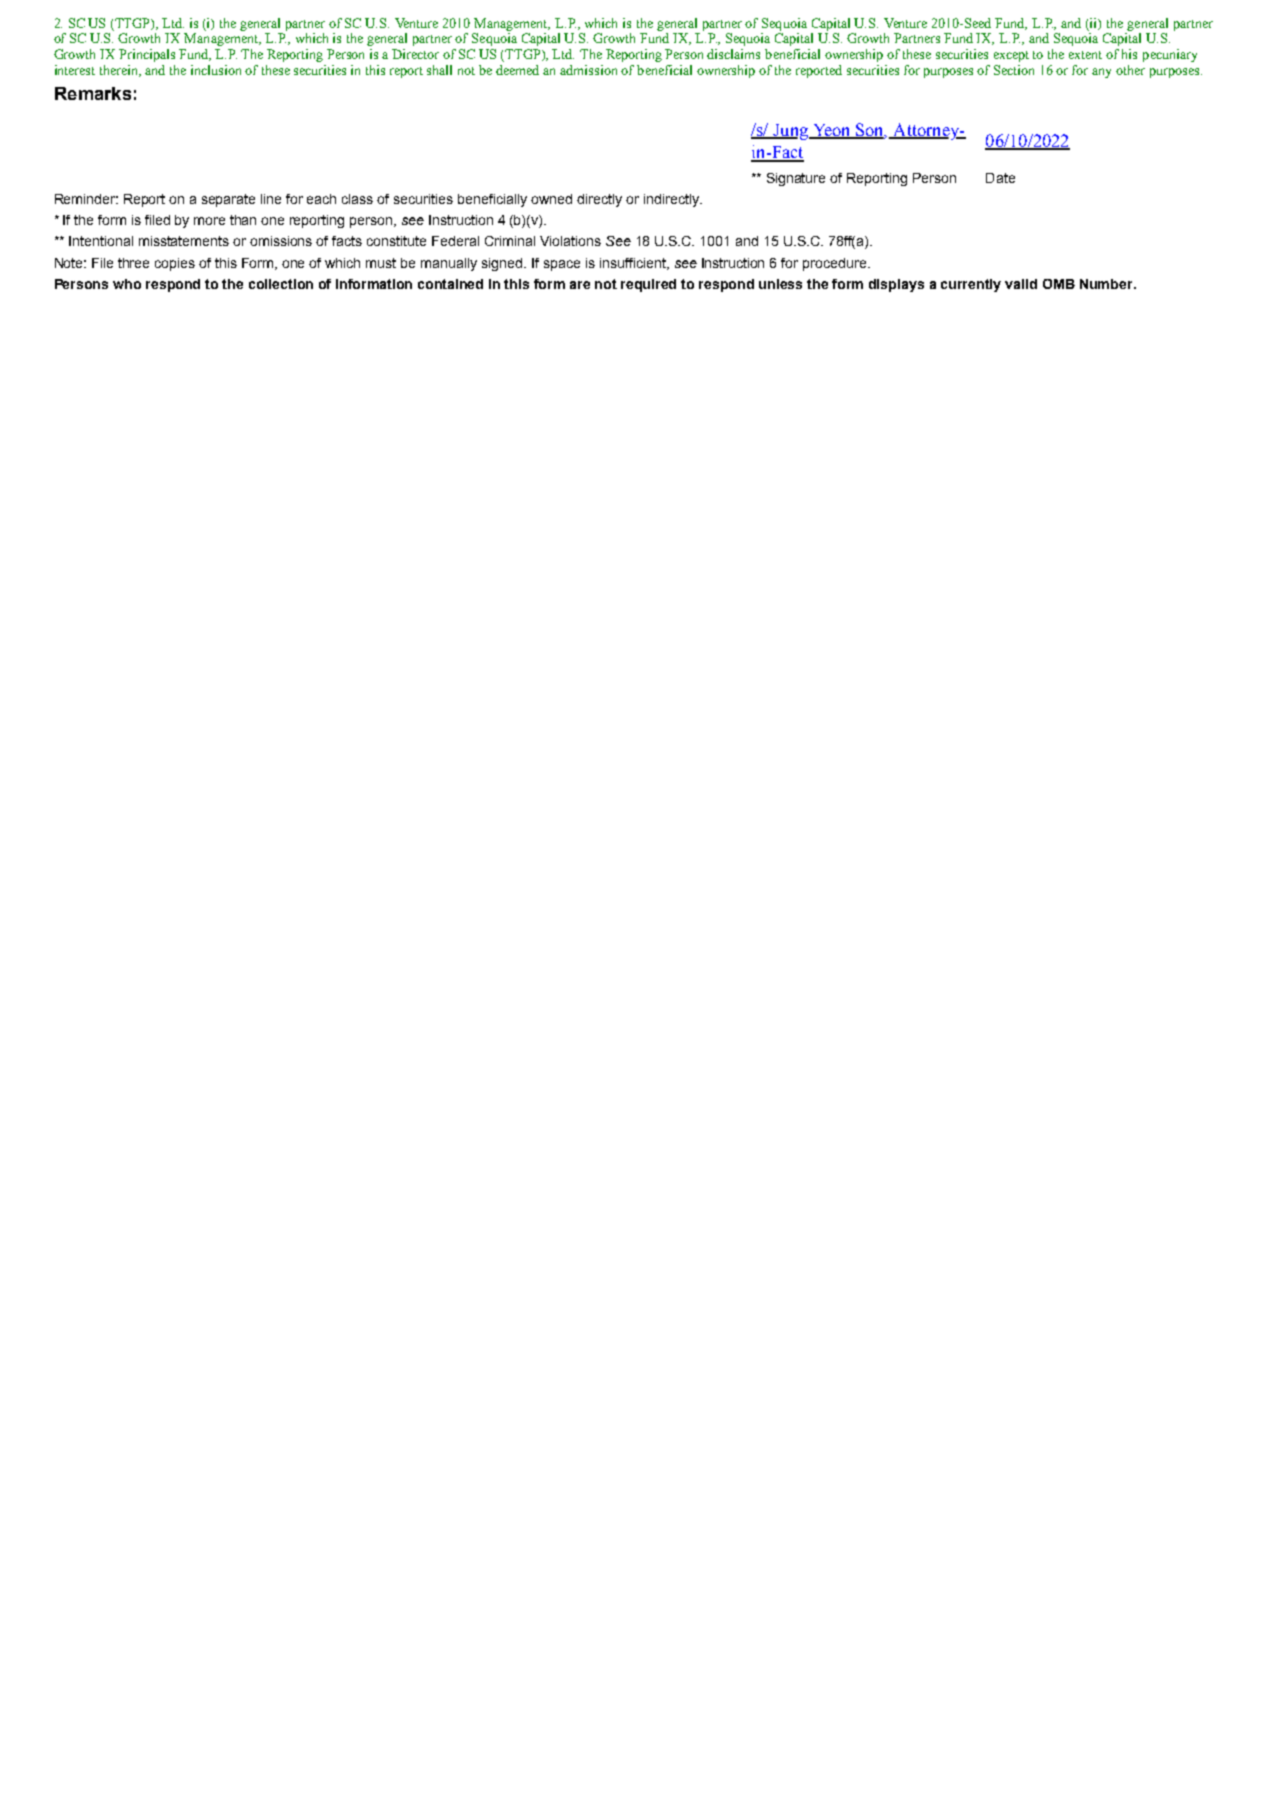  I want to click on admission, so click(588, 70).
